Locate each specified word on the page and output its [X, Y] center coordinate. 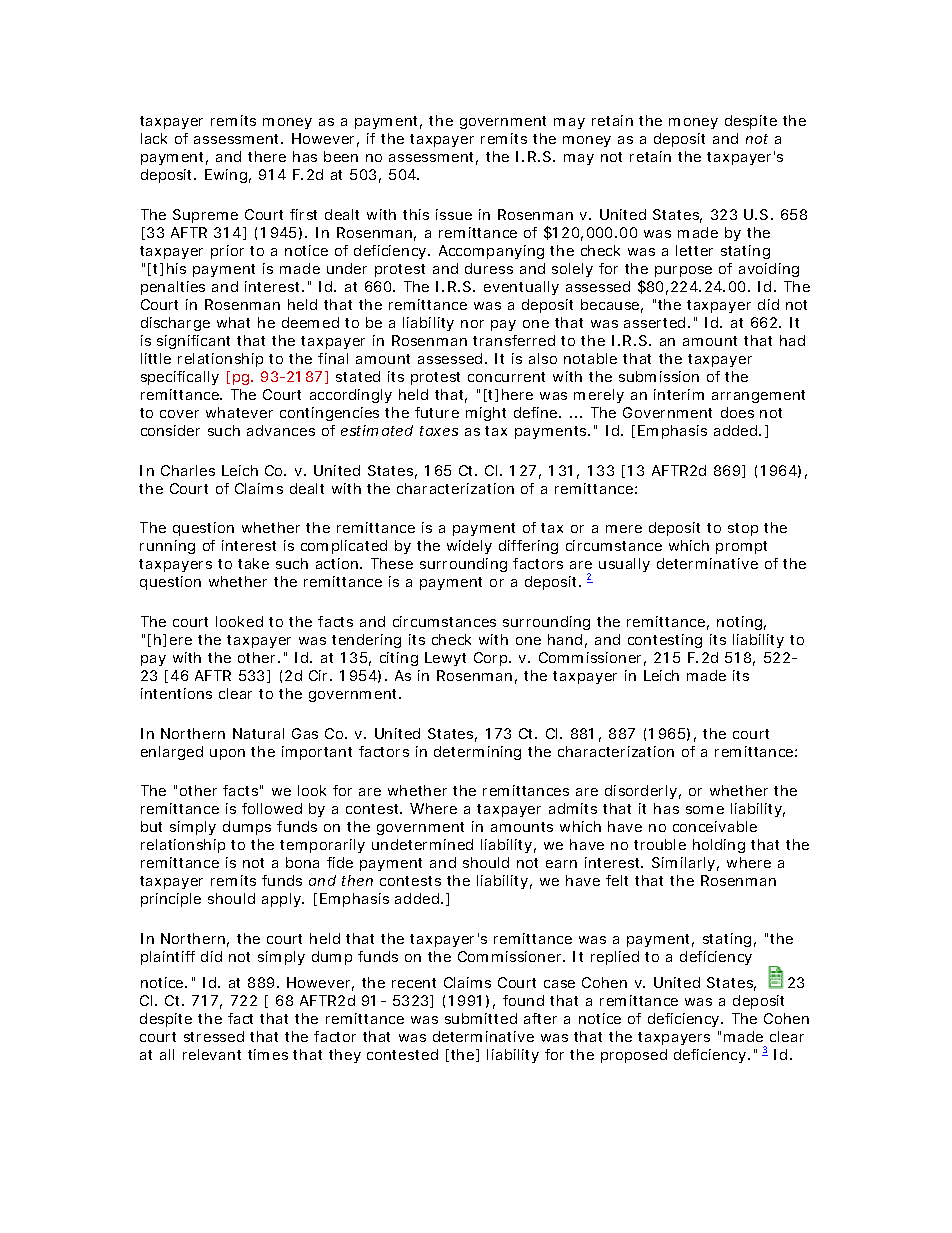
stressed [214, 1036]
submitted [481, 1018]
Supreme [205, 216]
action [339, 563]
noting [741, 623]
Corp [492, 659]
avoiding [769, 270]
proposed [634, 1056]
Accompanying [491, 252]
